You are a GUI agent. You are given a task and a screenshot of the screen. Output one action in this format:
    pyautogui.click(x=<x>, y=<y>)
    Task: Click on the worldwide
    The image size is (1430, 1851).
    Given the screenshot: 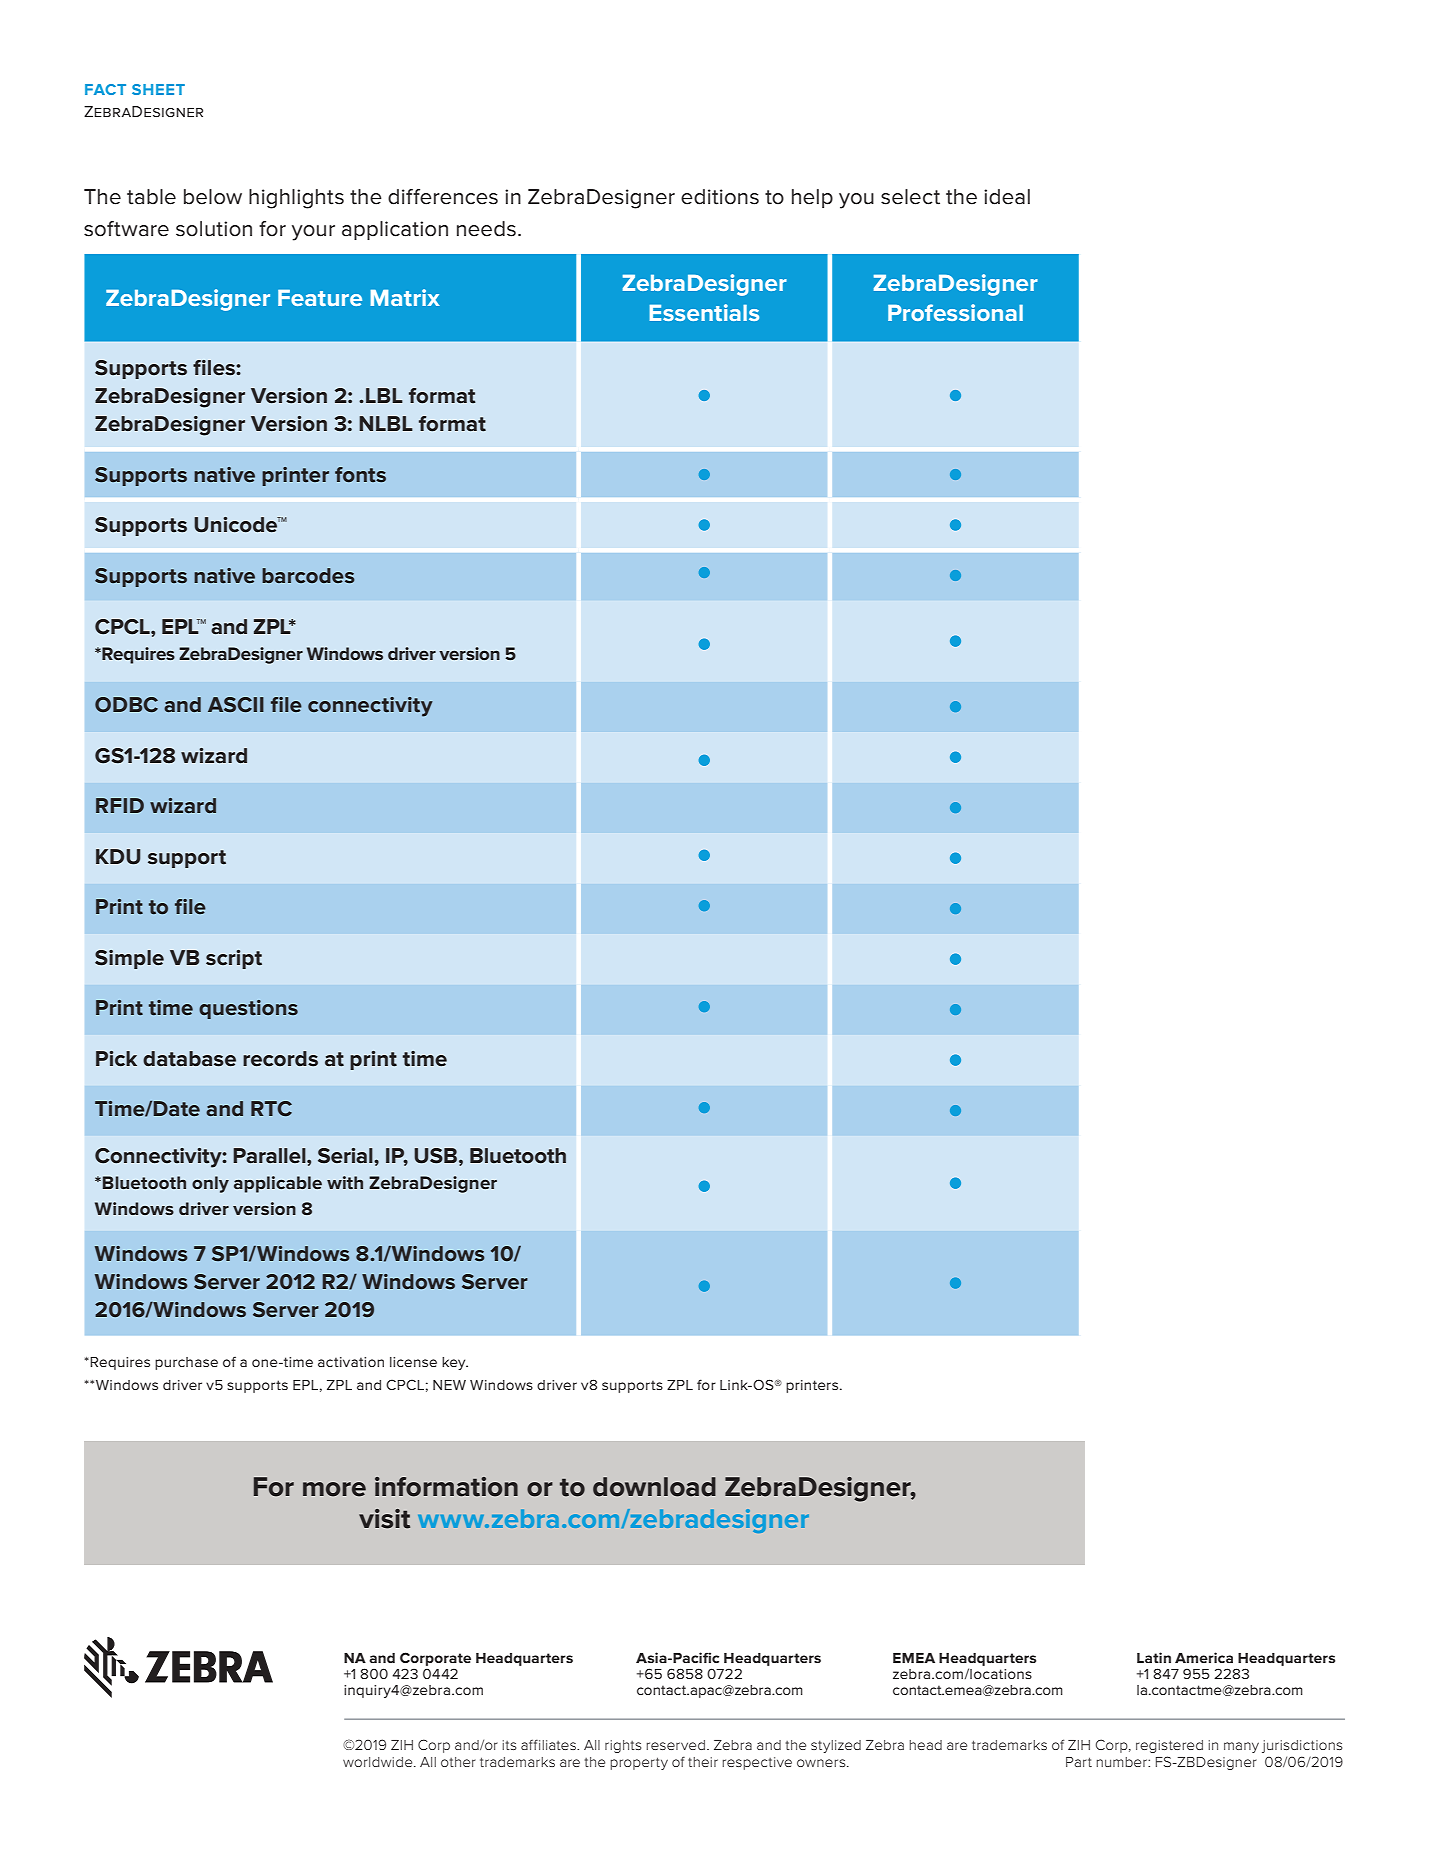 What is the action you would take?
    pyautogui.click(x=379, y=1762)
